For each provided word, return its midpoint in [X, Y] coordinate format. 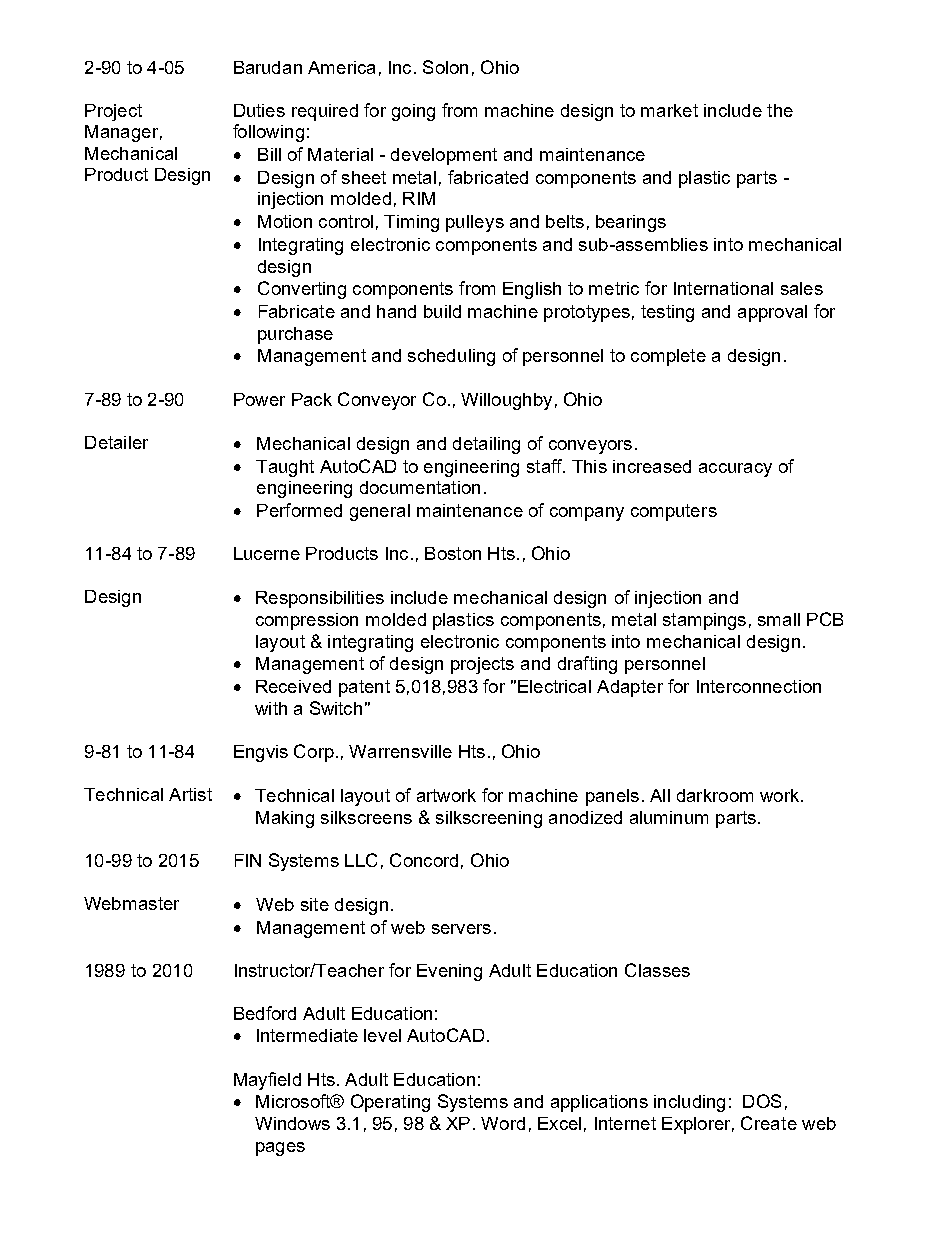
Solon [445, 67]
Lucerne [267, 553]
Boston [453, 553]
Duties [259, 110]
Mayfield [267, 1081]
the [780, 110]
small [779, 619]
